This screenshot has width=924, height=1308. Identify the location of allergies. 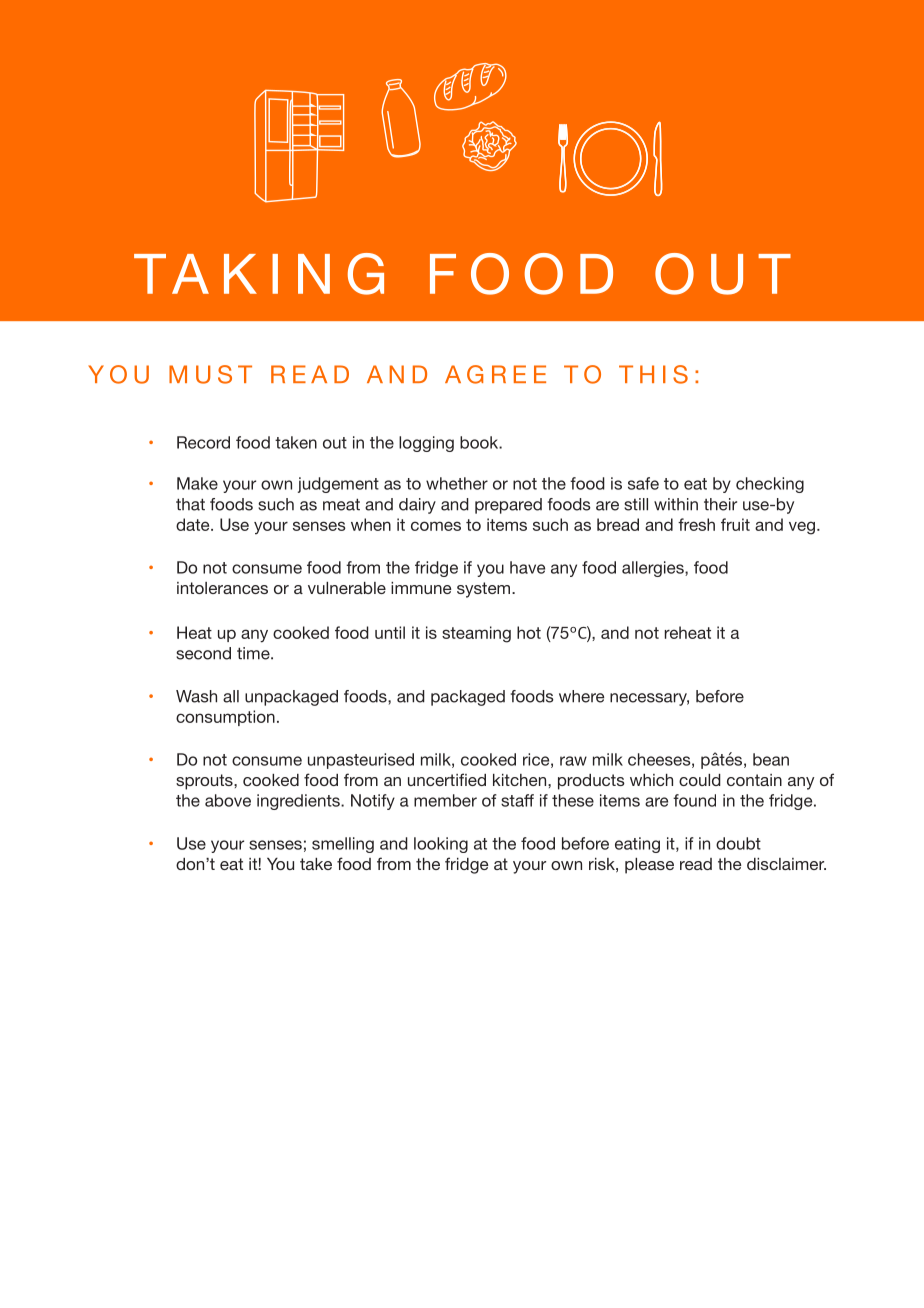
(654, 569).
